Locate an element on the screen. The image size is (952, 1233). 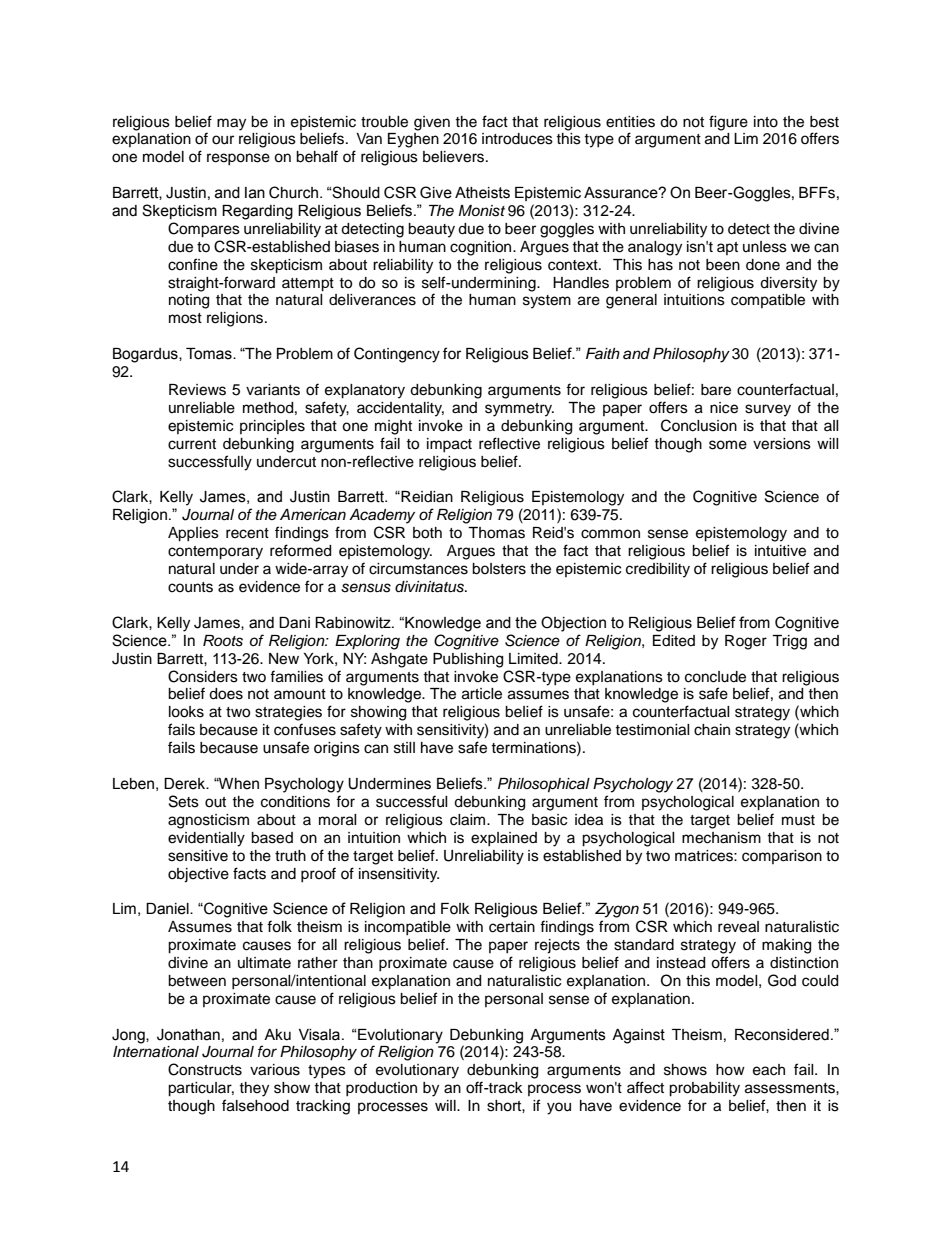
believers is located at coordinates (453, 157).
